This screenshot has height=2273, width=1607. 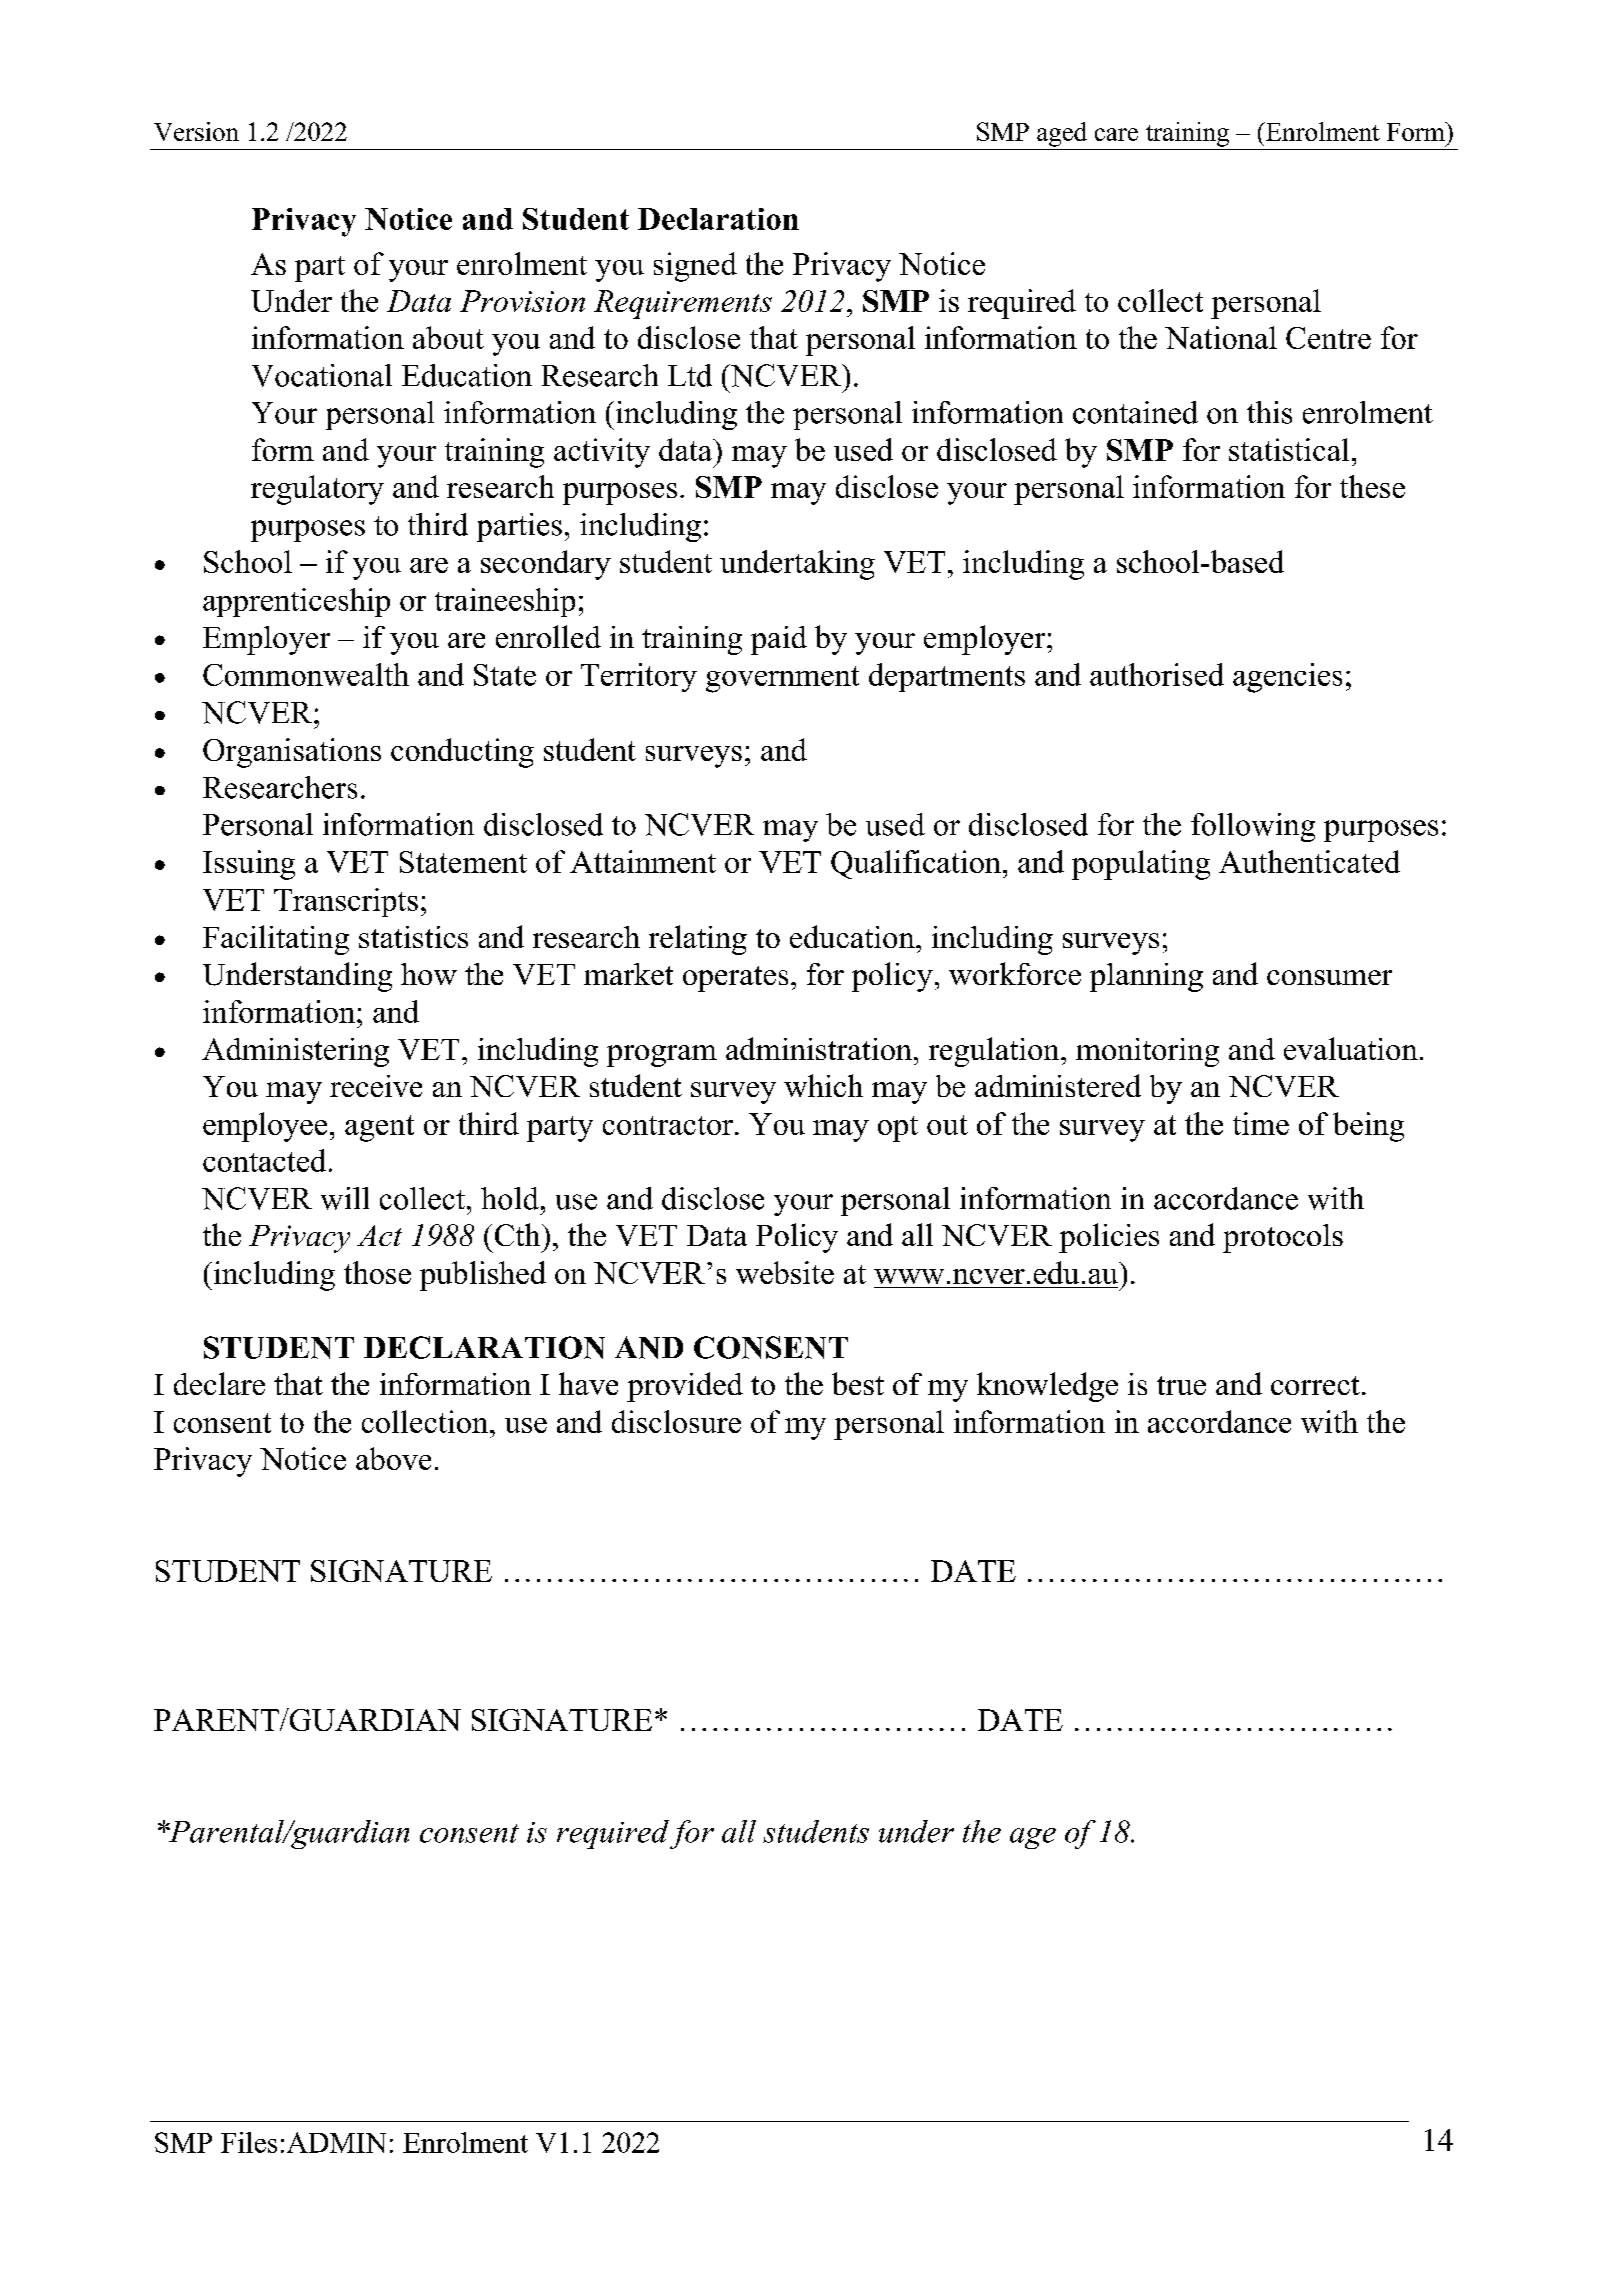 What do you see at coordinates (429, 974) in the screenshot?
I see `how` at bounding box center [429, 974].
